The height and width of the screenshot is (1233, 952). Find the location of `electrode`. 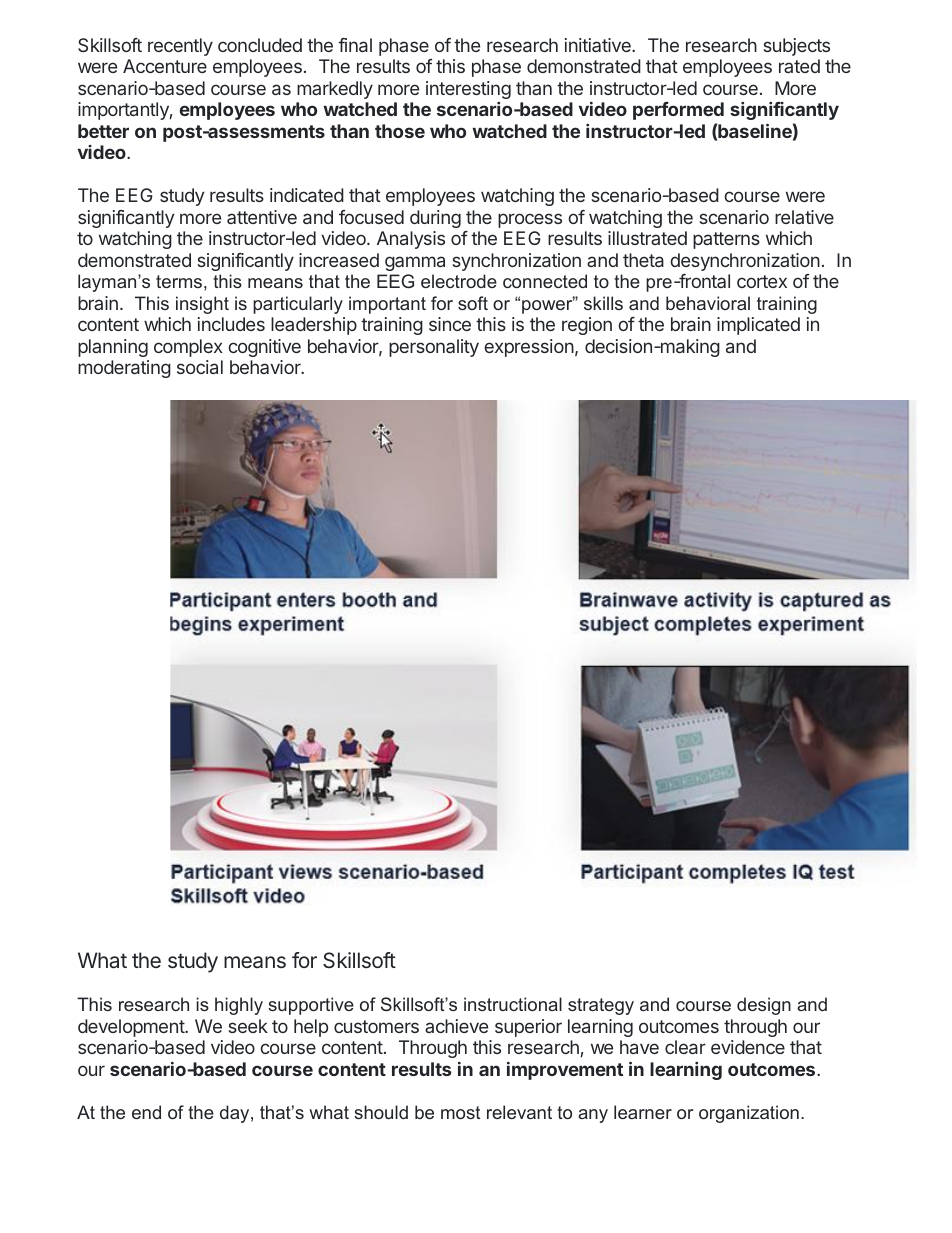

electrode is located at coordinates (459, 281).
